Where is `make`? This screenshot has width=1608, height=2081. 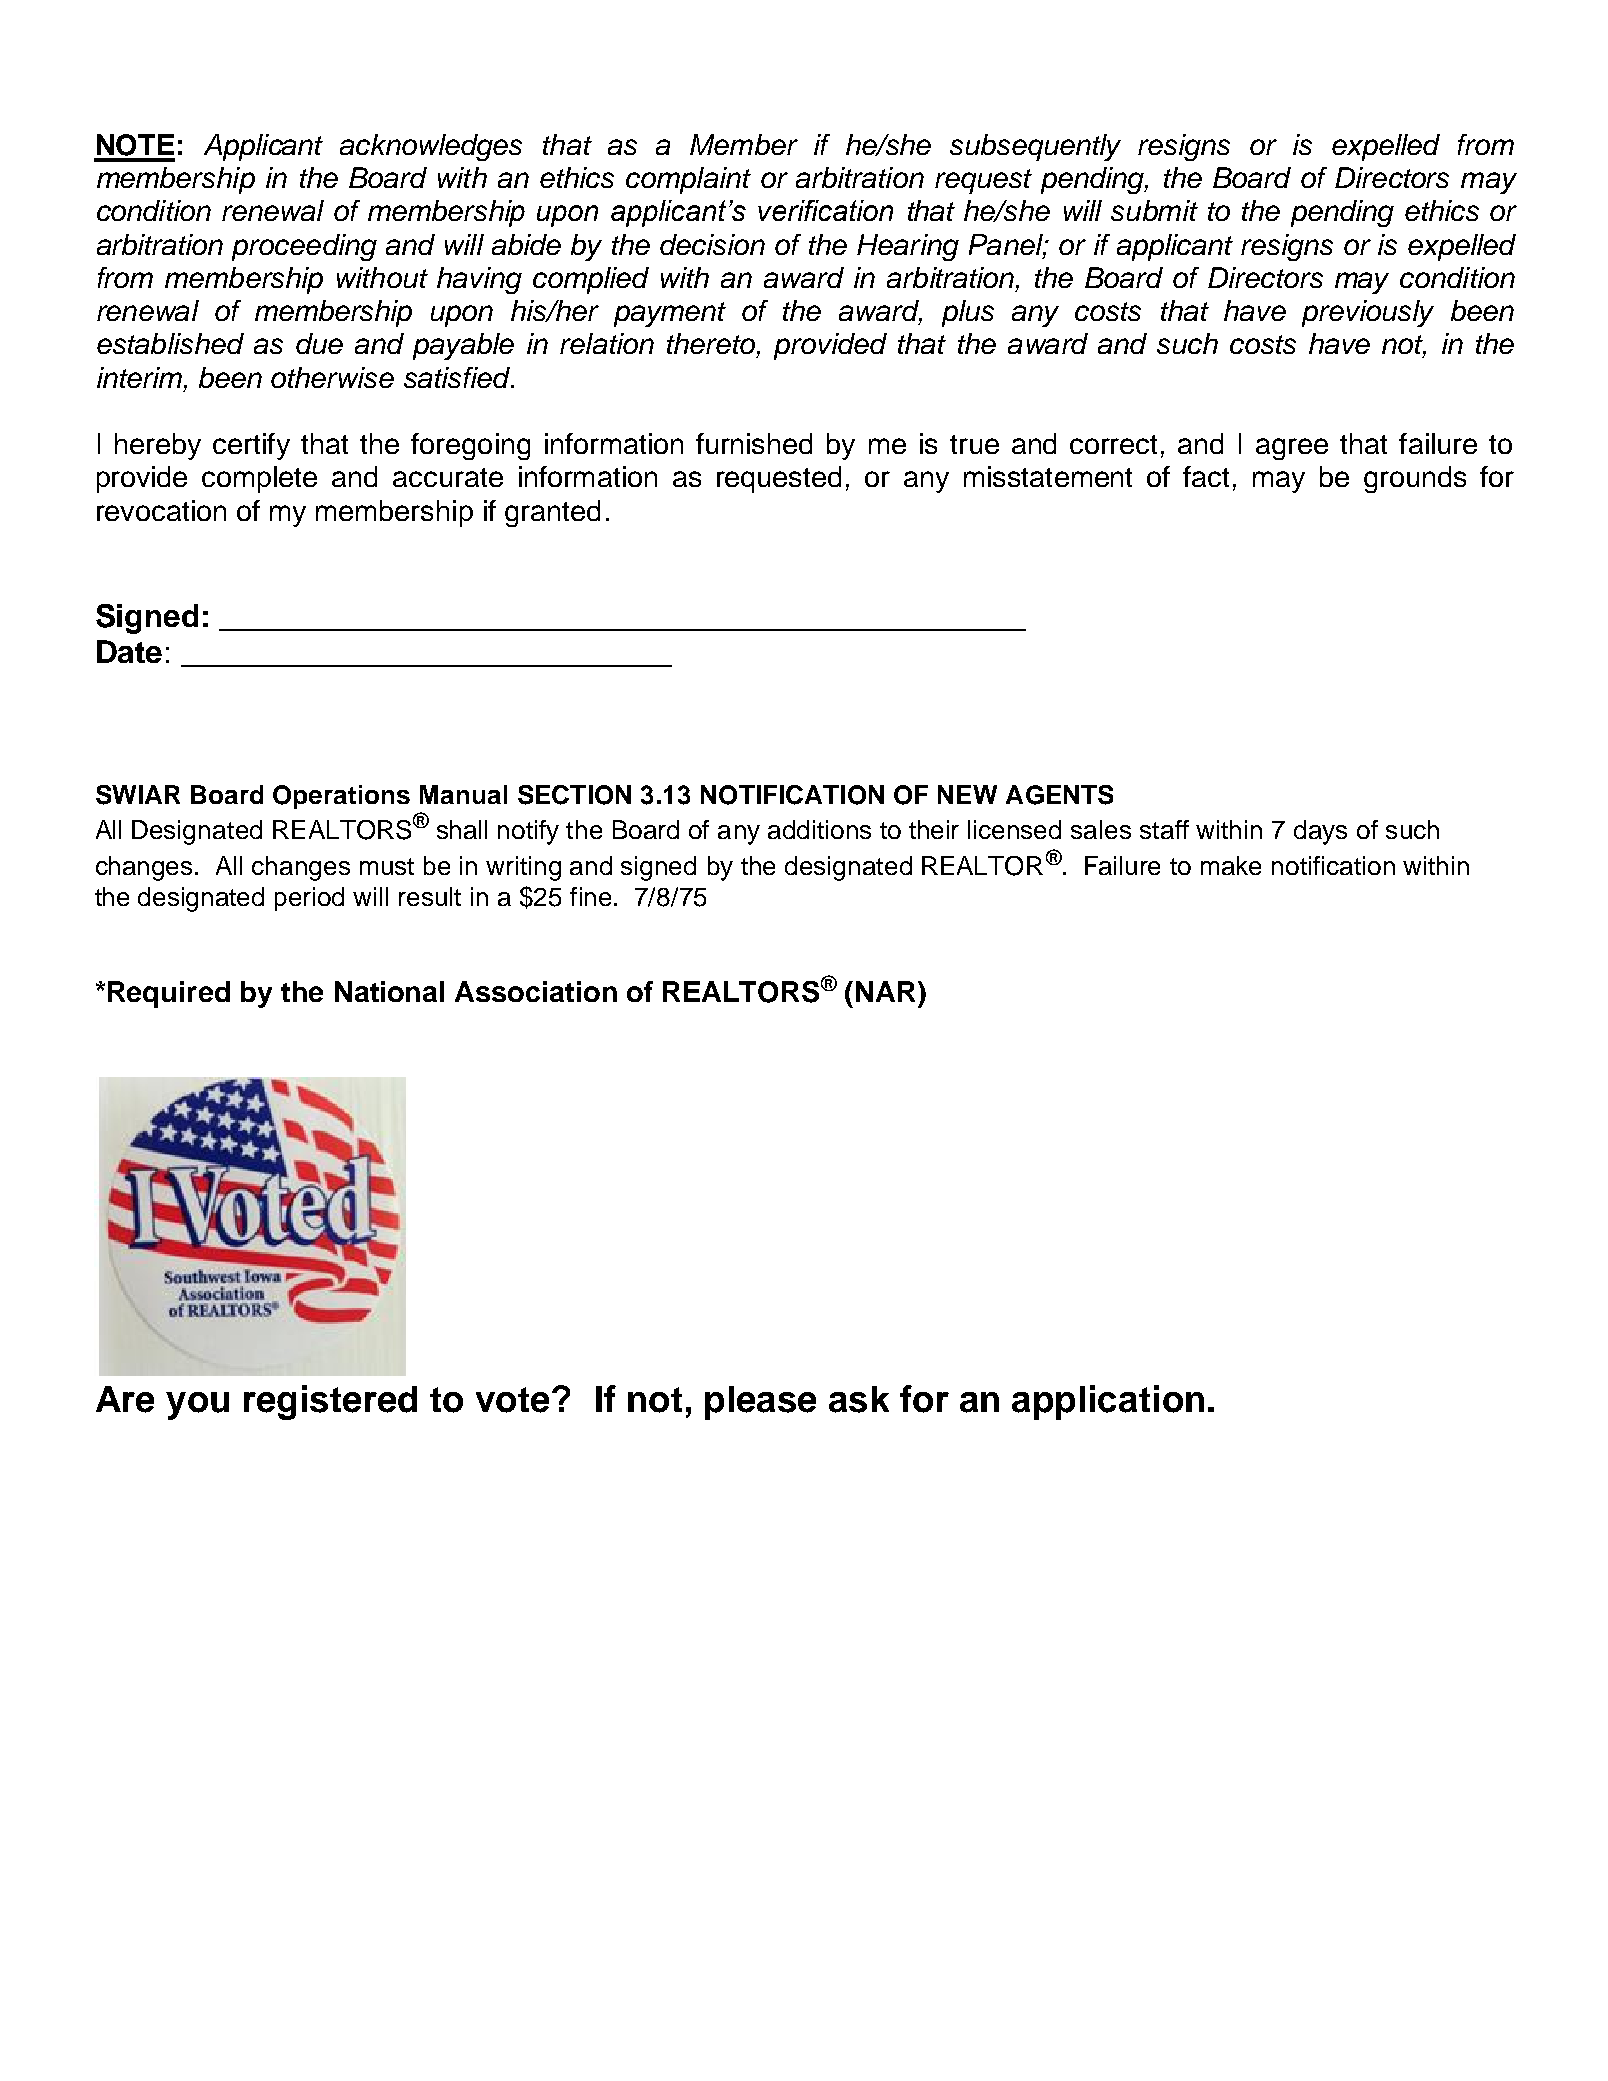
make is located at coordinates (1231, 865).
